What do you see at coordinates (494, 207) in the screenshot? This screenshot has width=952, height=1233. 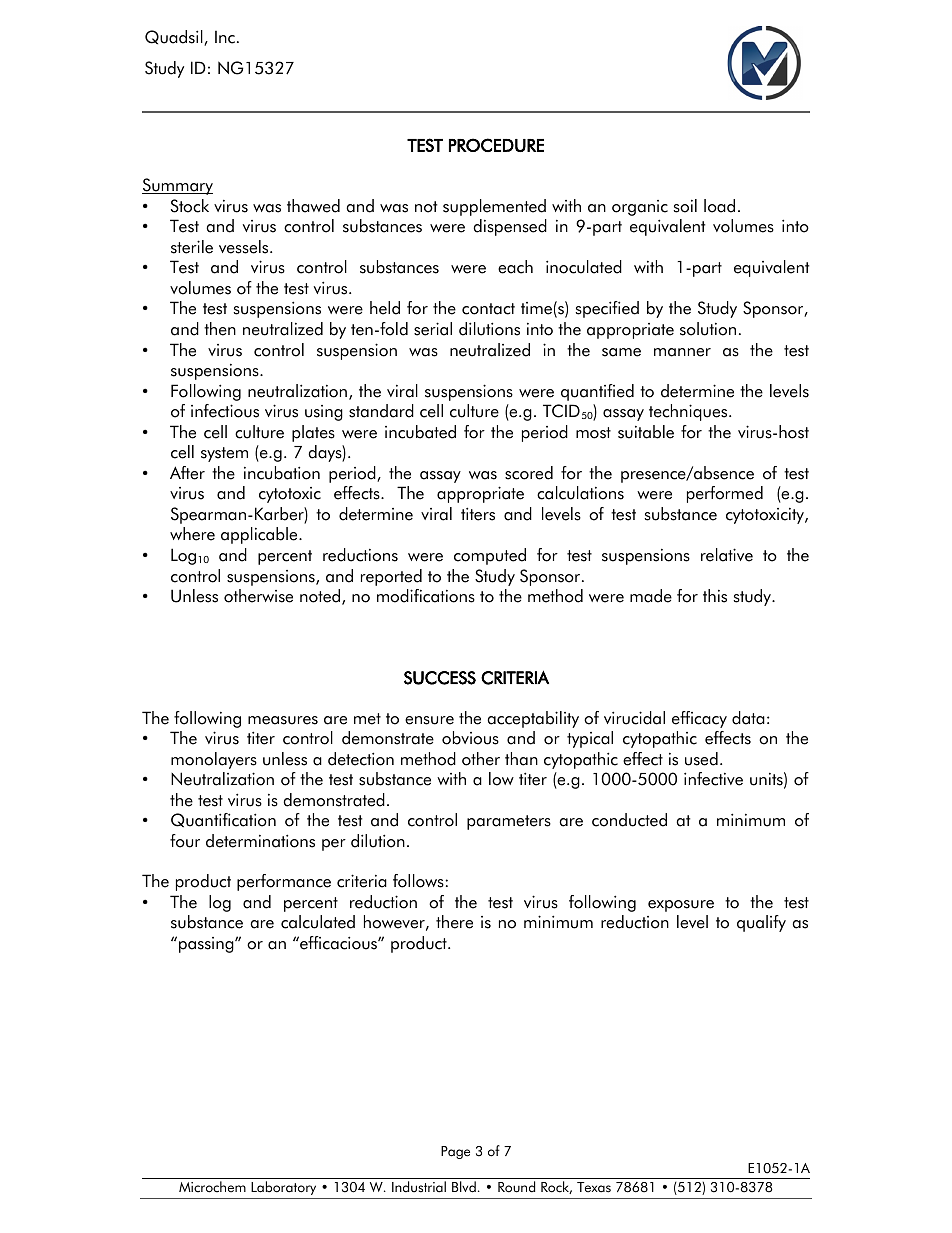 I see `supplemented` at bounding box center [494, 207].
